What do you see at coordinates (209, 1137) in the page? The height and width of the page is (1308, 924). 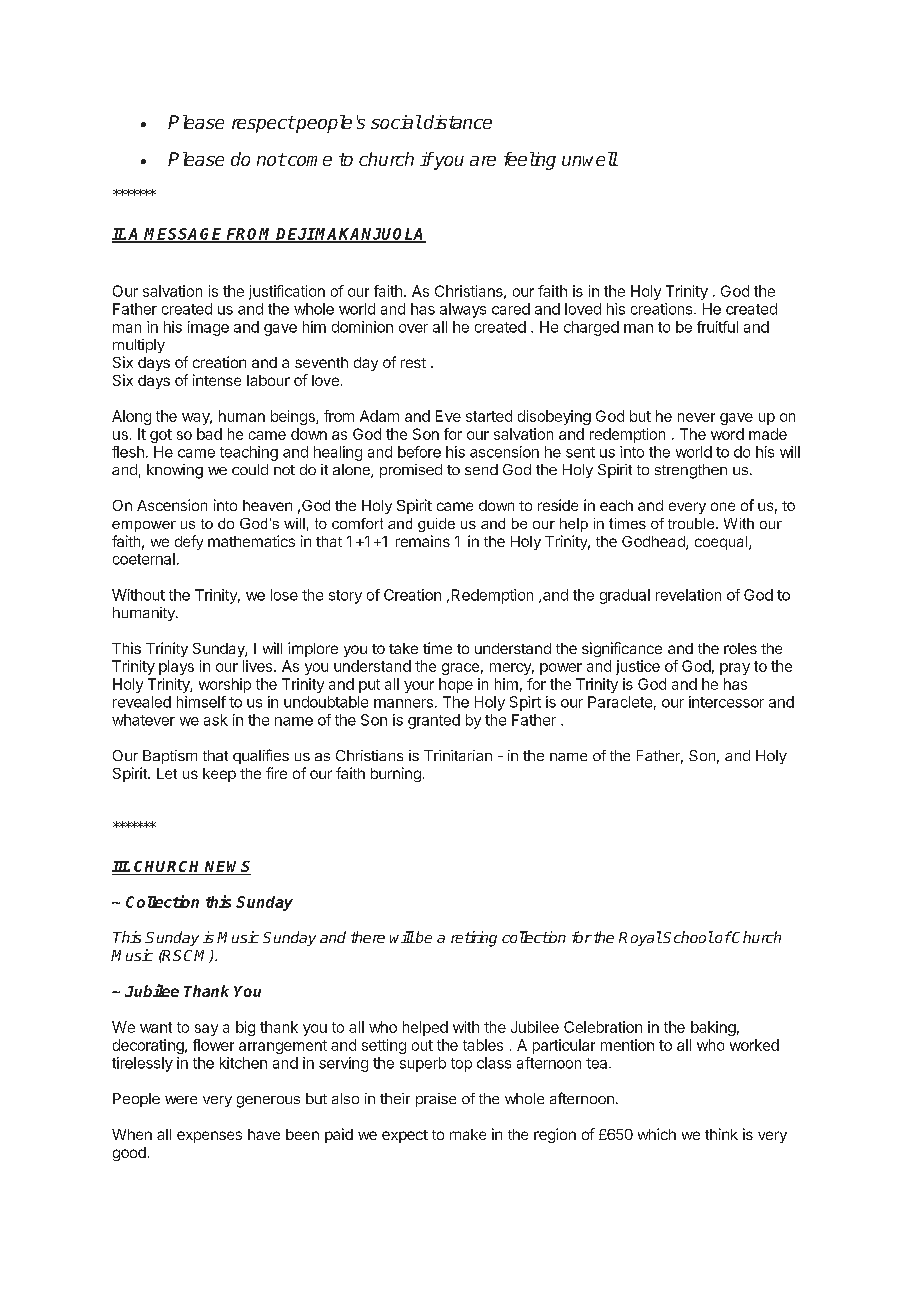 I see `expenses` at bounding box center [209, 1137].
